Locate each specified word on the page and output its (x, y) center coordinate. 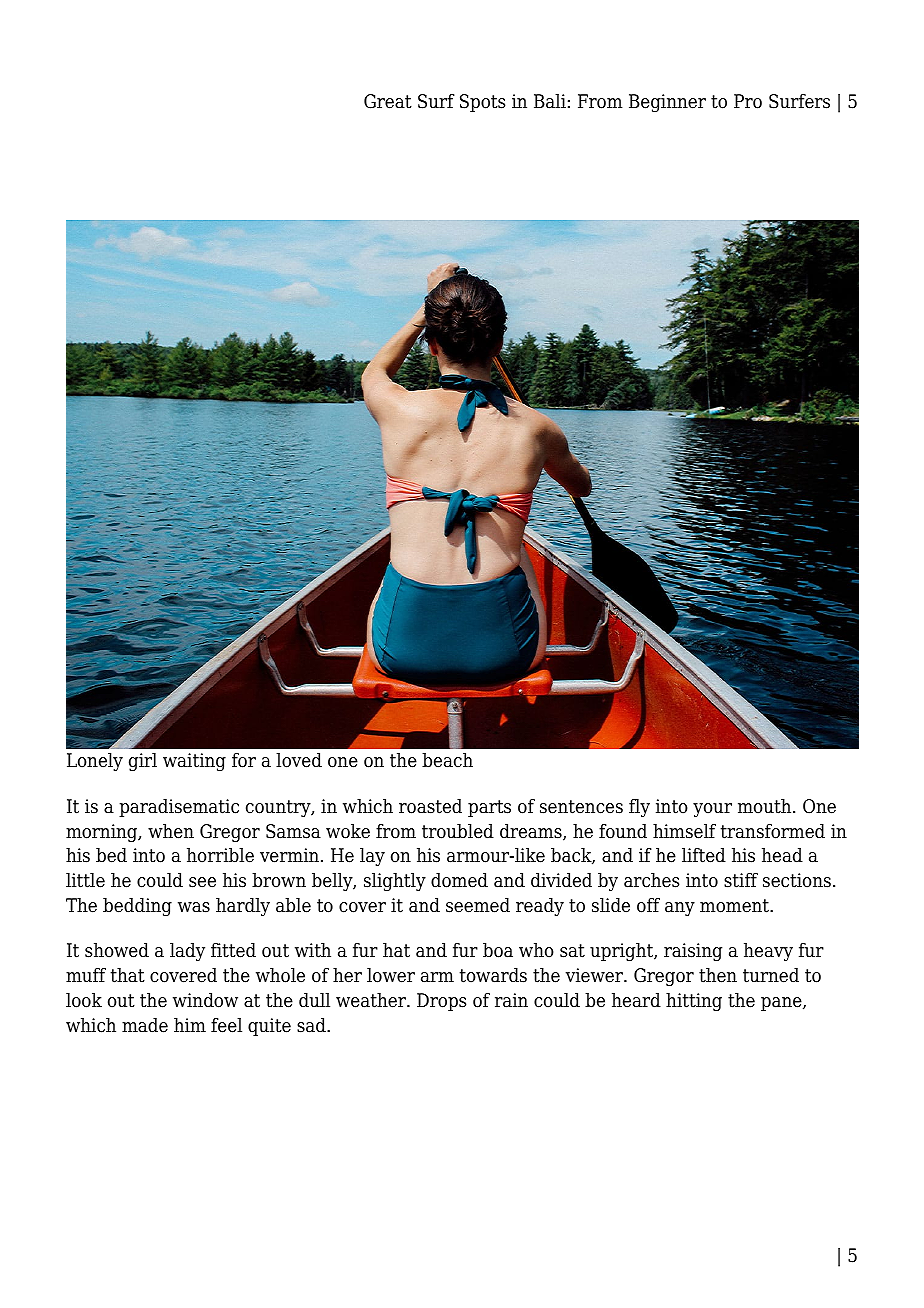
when (171, 831)
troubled (458, 831)
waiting (194, 762)
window (205, 1000)
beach (447, 760)
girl (143, 762)
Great (388, 101)
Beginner (667, 103)
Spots (482, 103)
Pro (748, 101)
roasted (430, 806)
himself (684, 831)
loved (299, 760)
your (712, 810)
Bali (550, 101)
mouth (766, 806)
